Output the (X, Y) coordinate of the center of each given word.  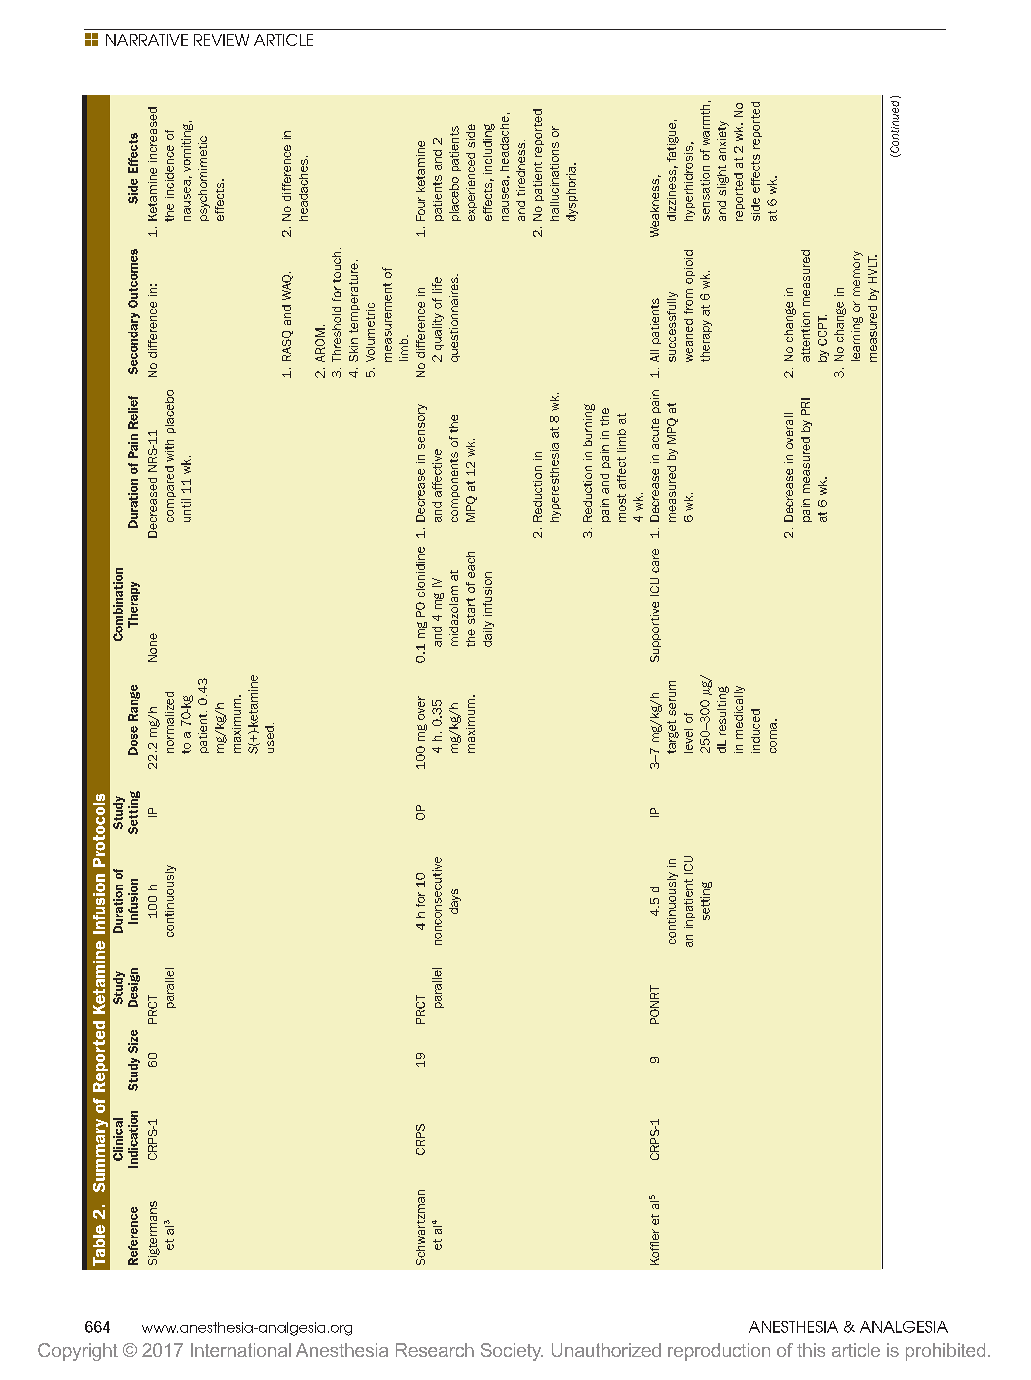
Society (512, 1352)
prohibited (945, 1352)
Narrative (147, 40)
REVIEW (221, 40)
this (811, 1350)
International (241, 1350)
